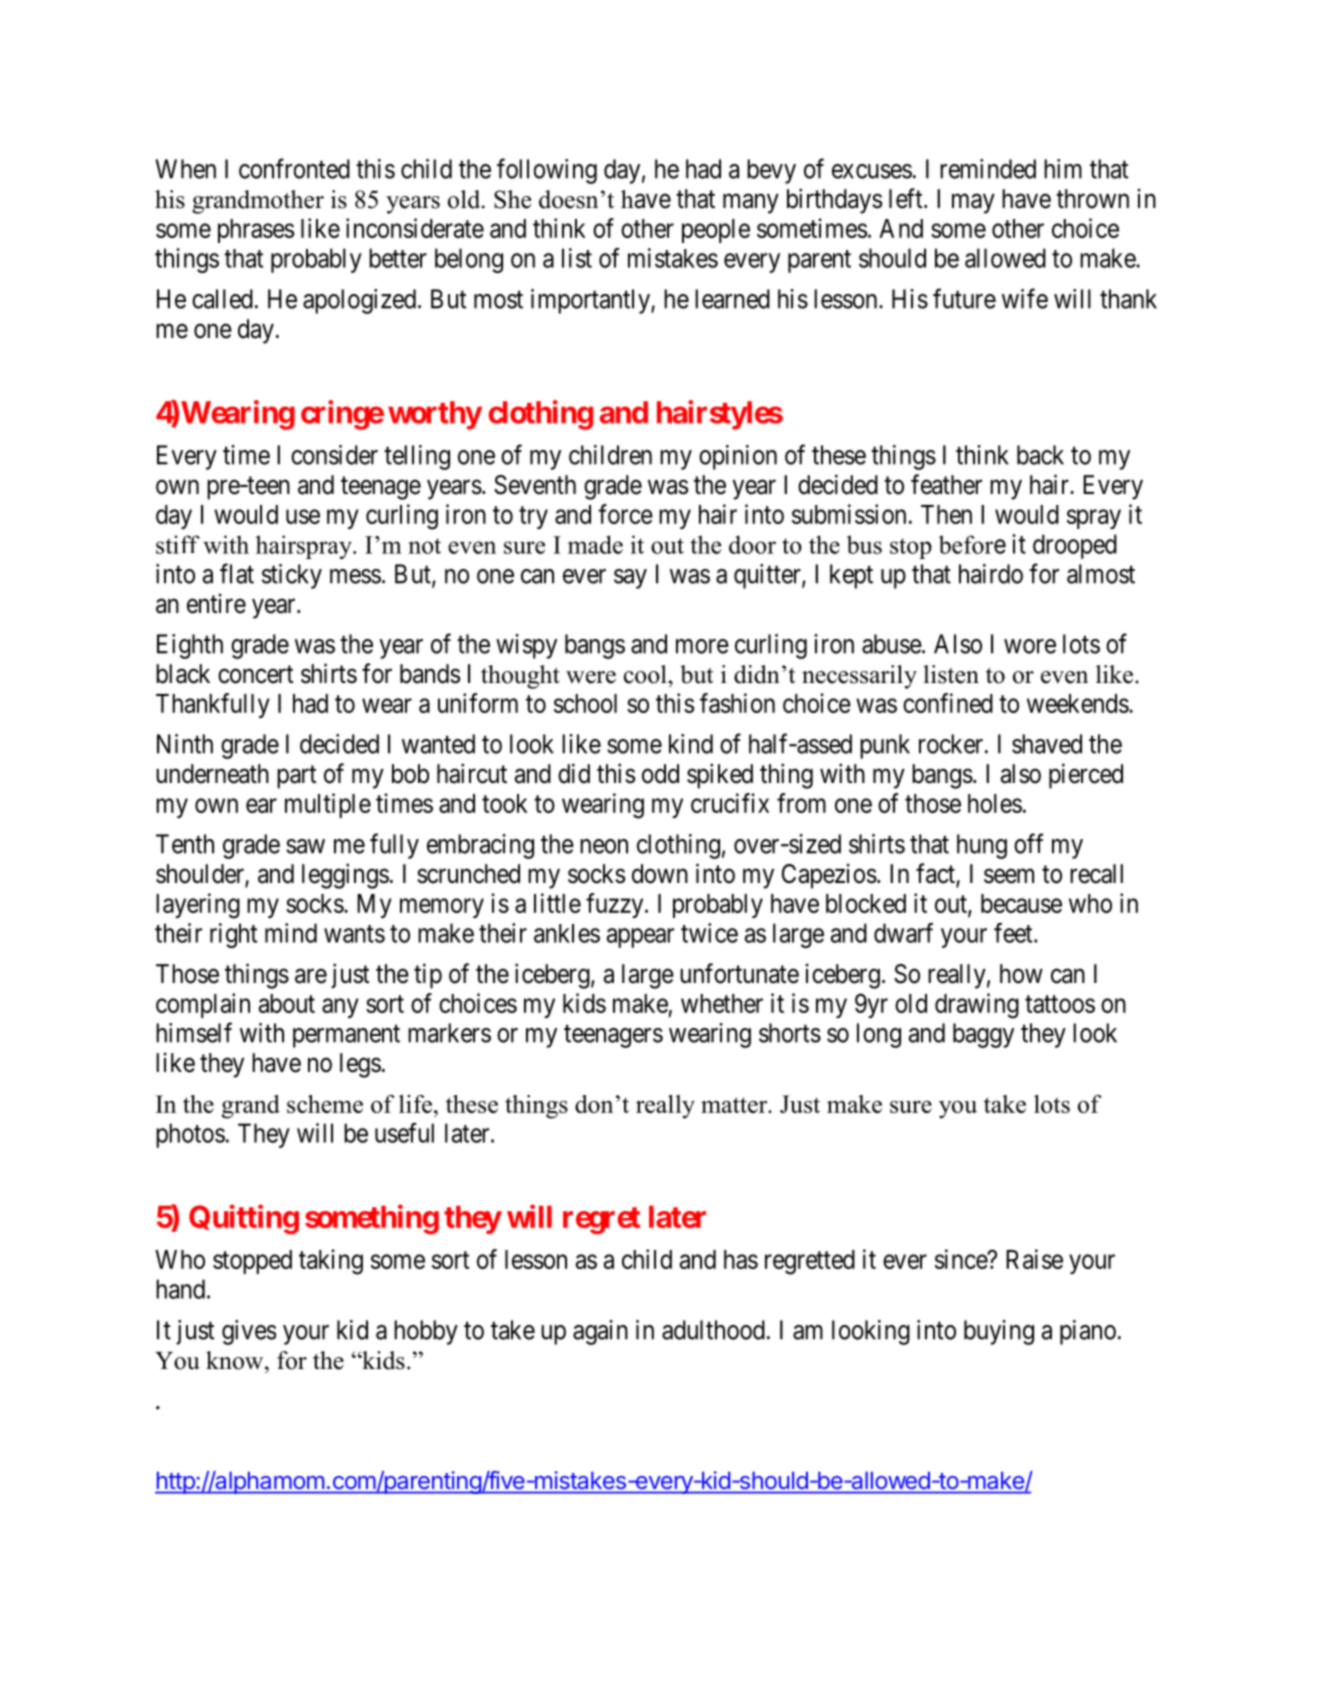 The image size is (1318, 1706). Describe the element at coordinates (952, 744) in the document. I see `rocker` at that location.
